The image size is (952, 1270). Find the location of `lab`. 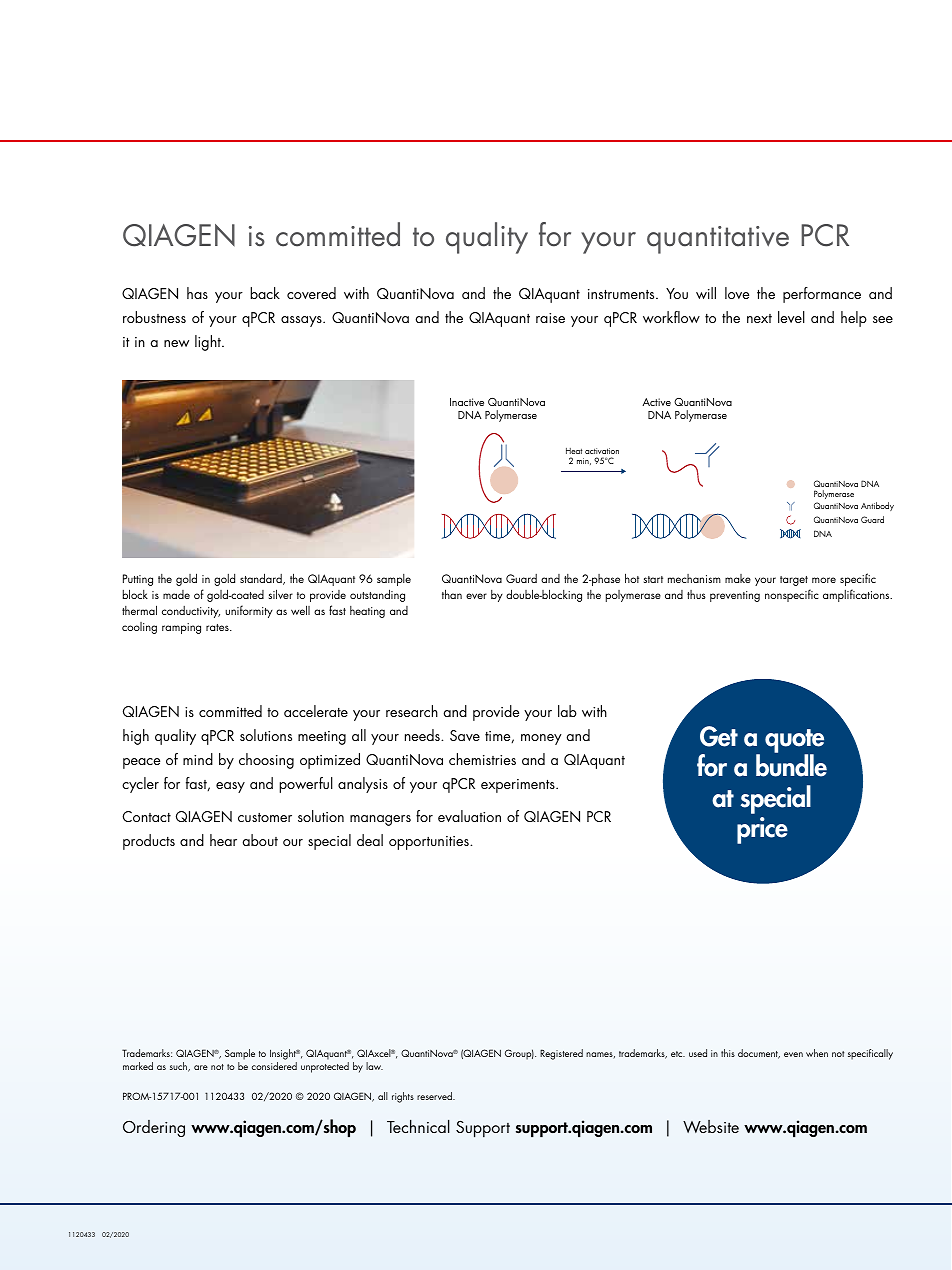

lab is located at coordinates (567, 711).
